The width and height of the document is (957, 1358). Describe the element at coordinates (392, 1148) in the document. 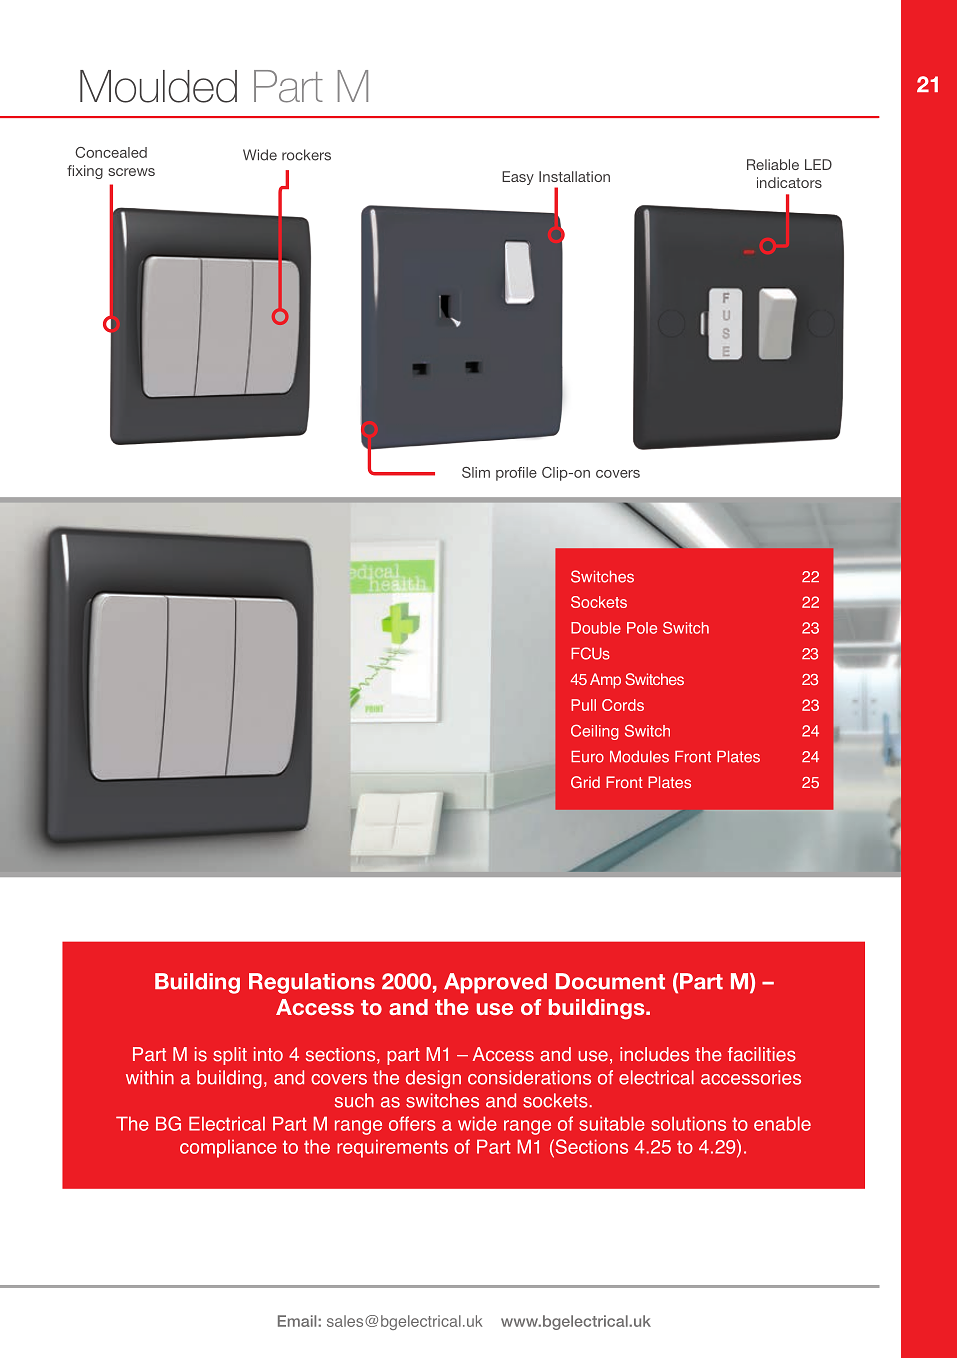

I see `requirements` at that location.
